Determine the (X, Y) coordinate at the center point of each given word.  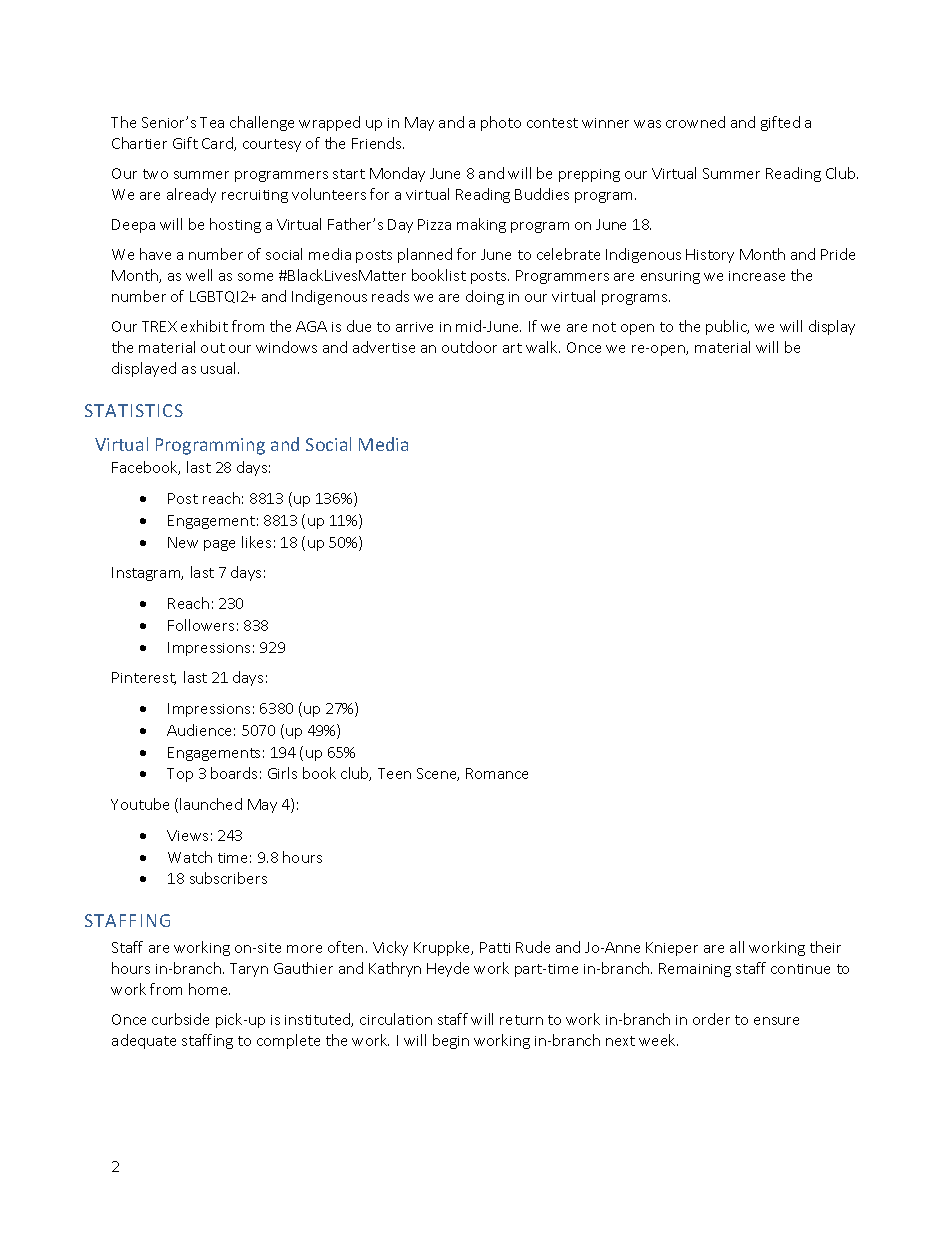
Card (218, 144)
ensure (776, 1021)
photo (501, 123)
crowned (695, 122)
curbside (180, 1019)
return (521, 1020)
